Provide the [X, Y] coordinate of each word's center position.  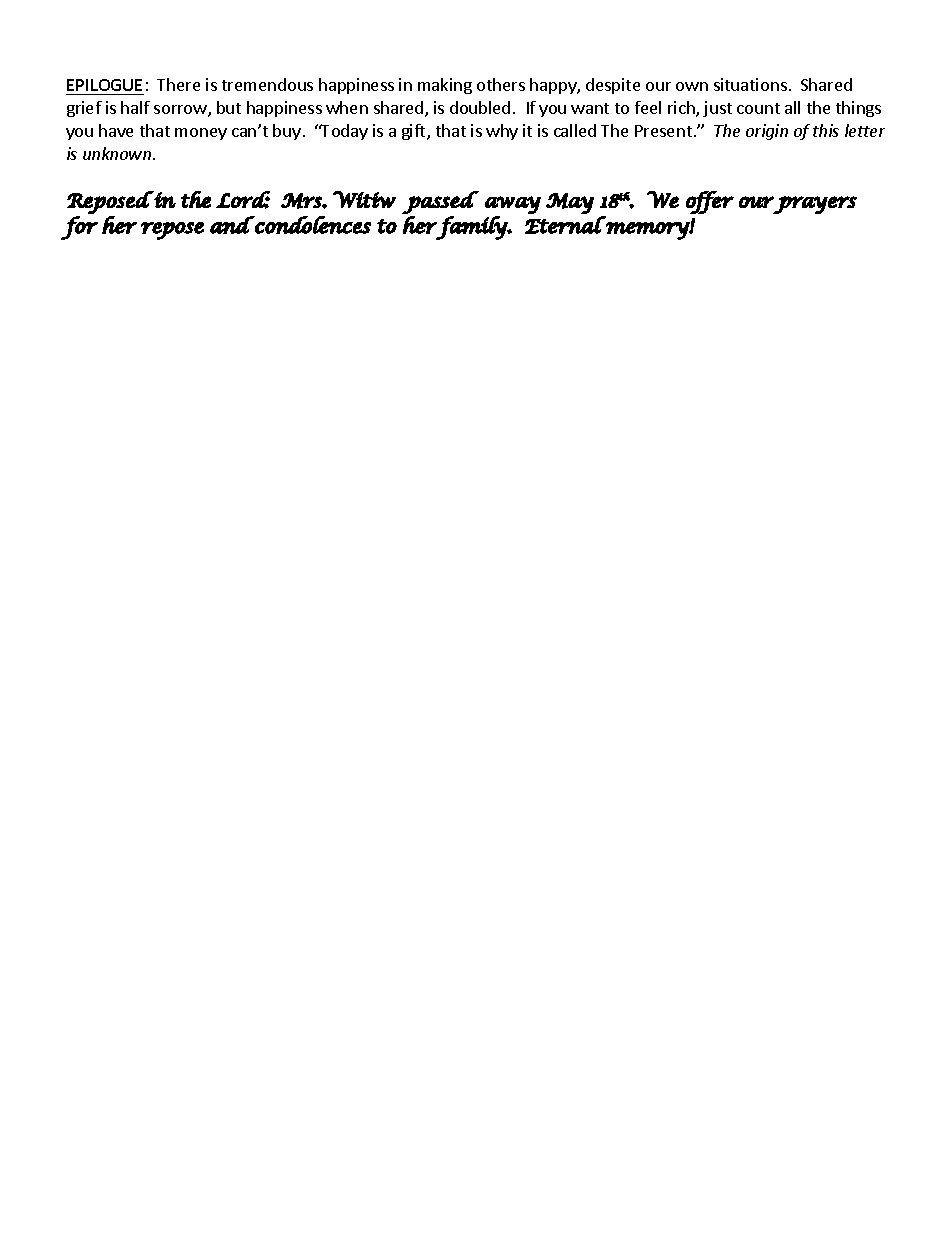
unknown [117, 153]
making [445, 86]
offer [710, 202]
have [116, 130]
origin [767, 132]
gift [415, 132]
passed [440, 202]
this [826, 130]
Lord [243, 200]
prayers [815, 205]
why [502, 132]
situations [750, 84]
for [79, 228]
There [178, 84]
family [472, 228]
